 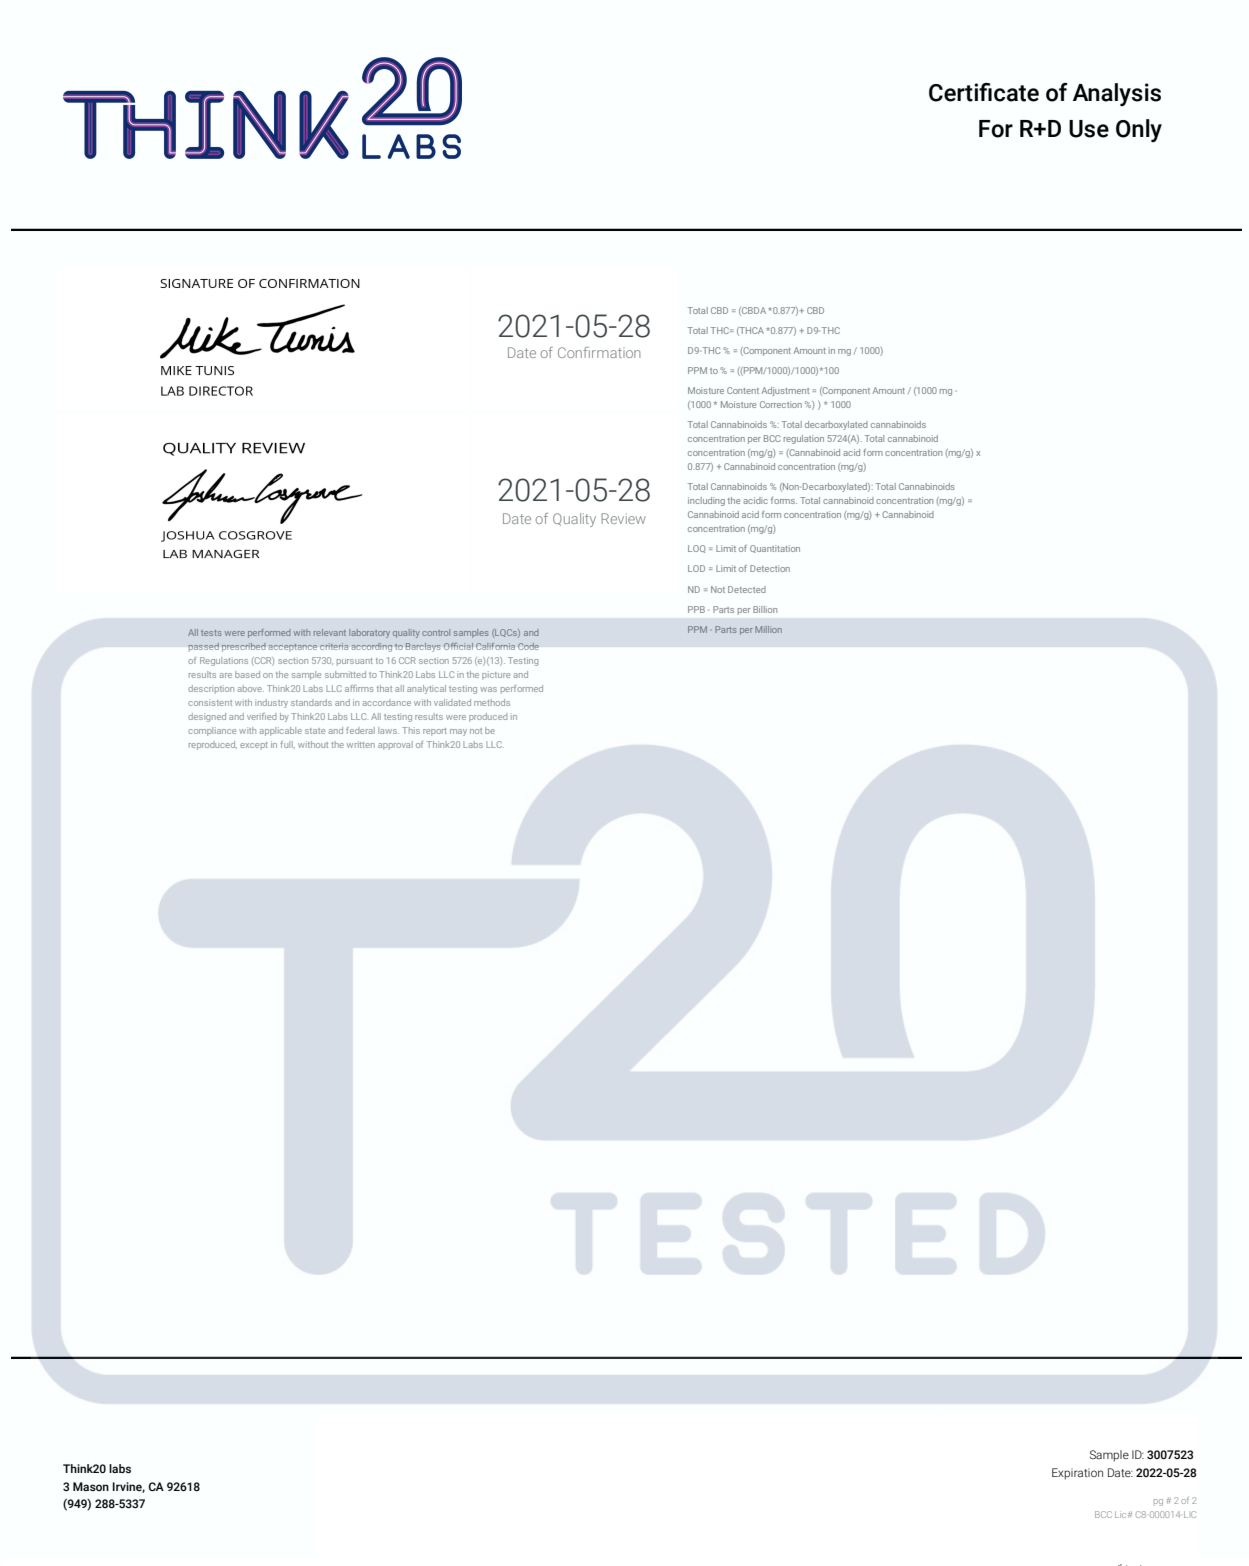 I want to click on Expiration, so click(x=1077, y=1474).
